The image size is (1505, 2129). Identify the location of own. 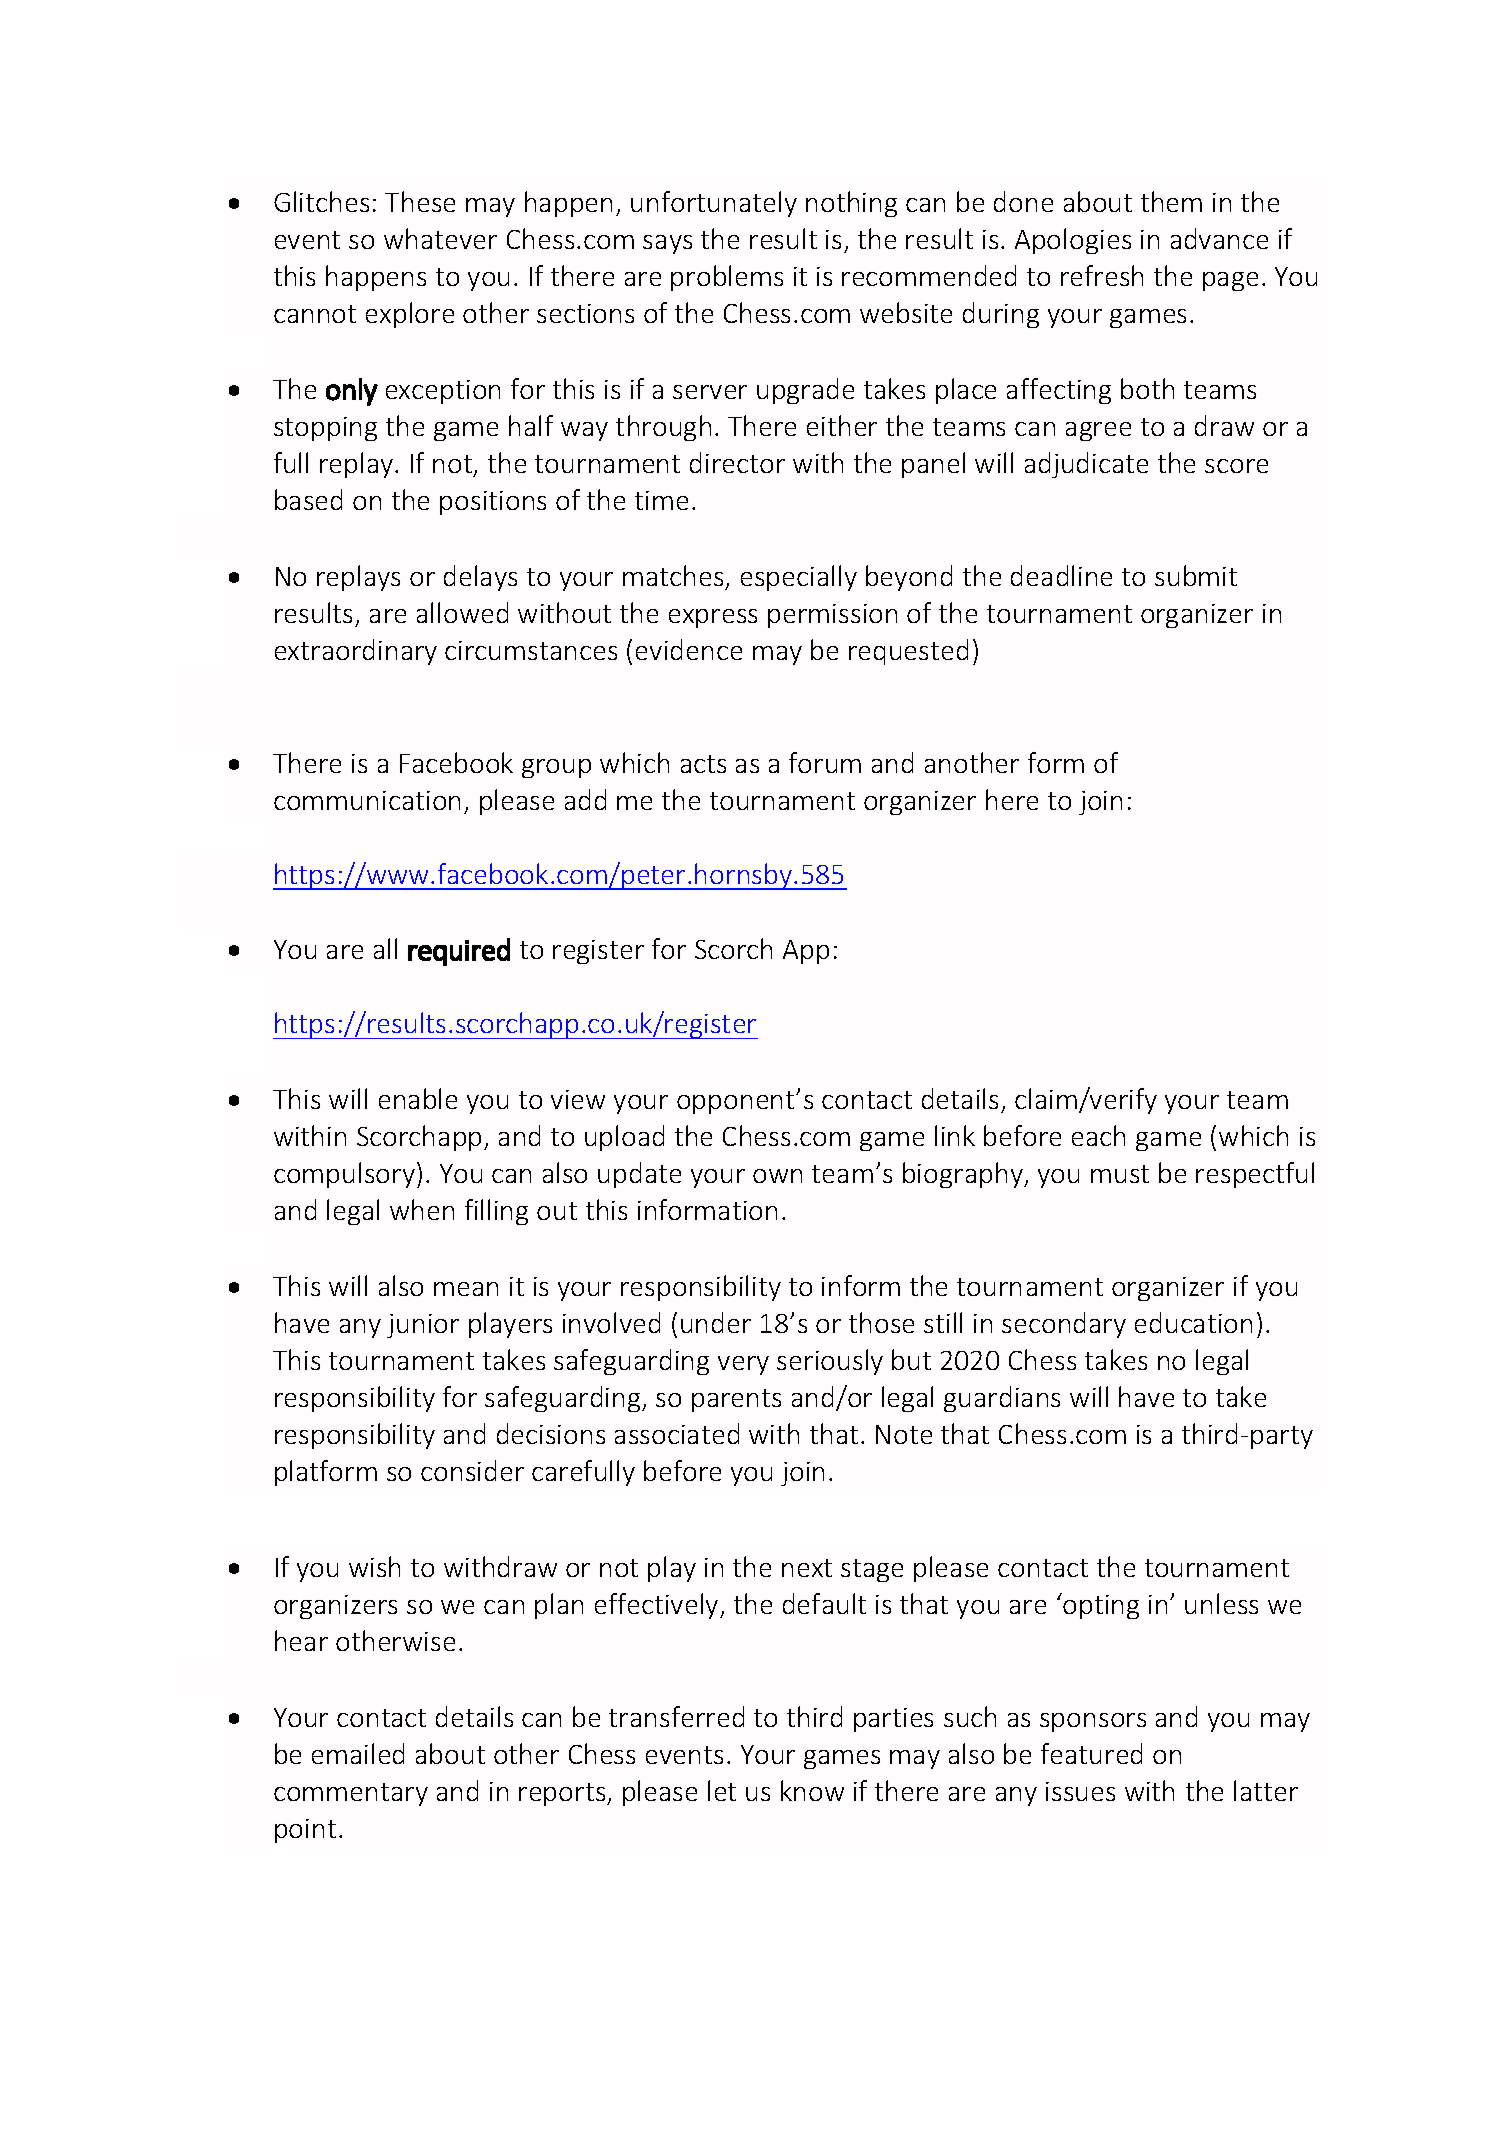
(777, 1176).
